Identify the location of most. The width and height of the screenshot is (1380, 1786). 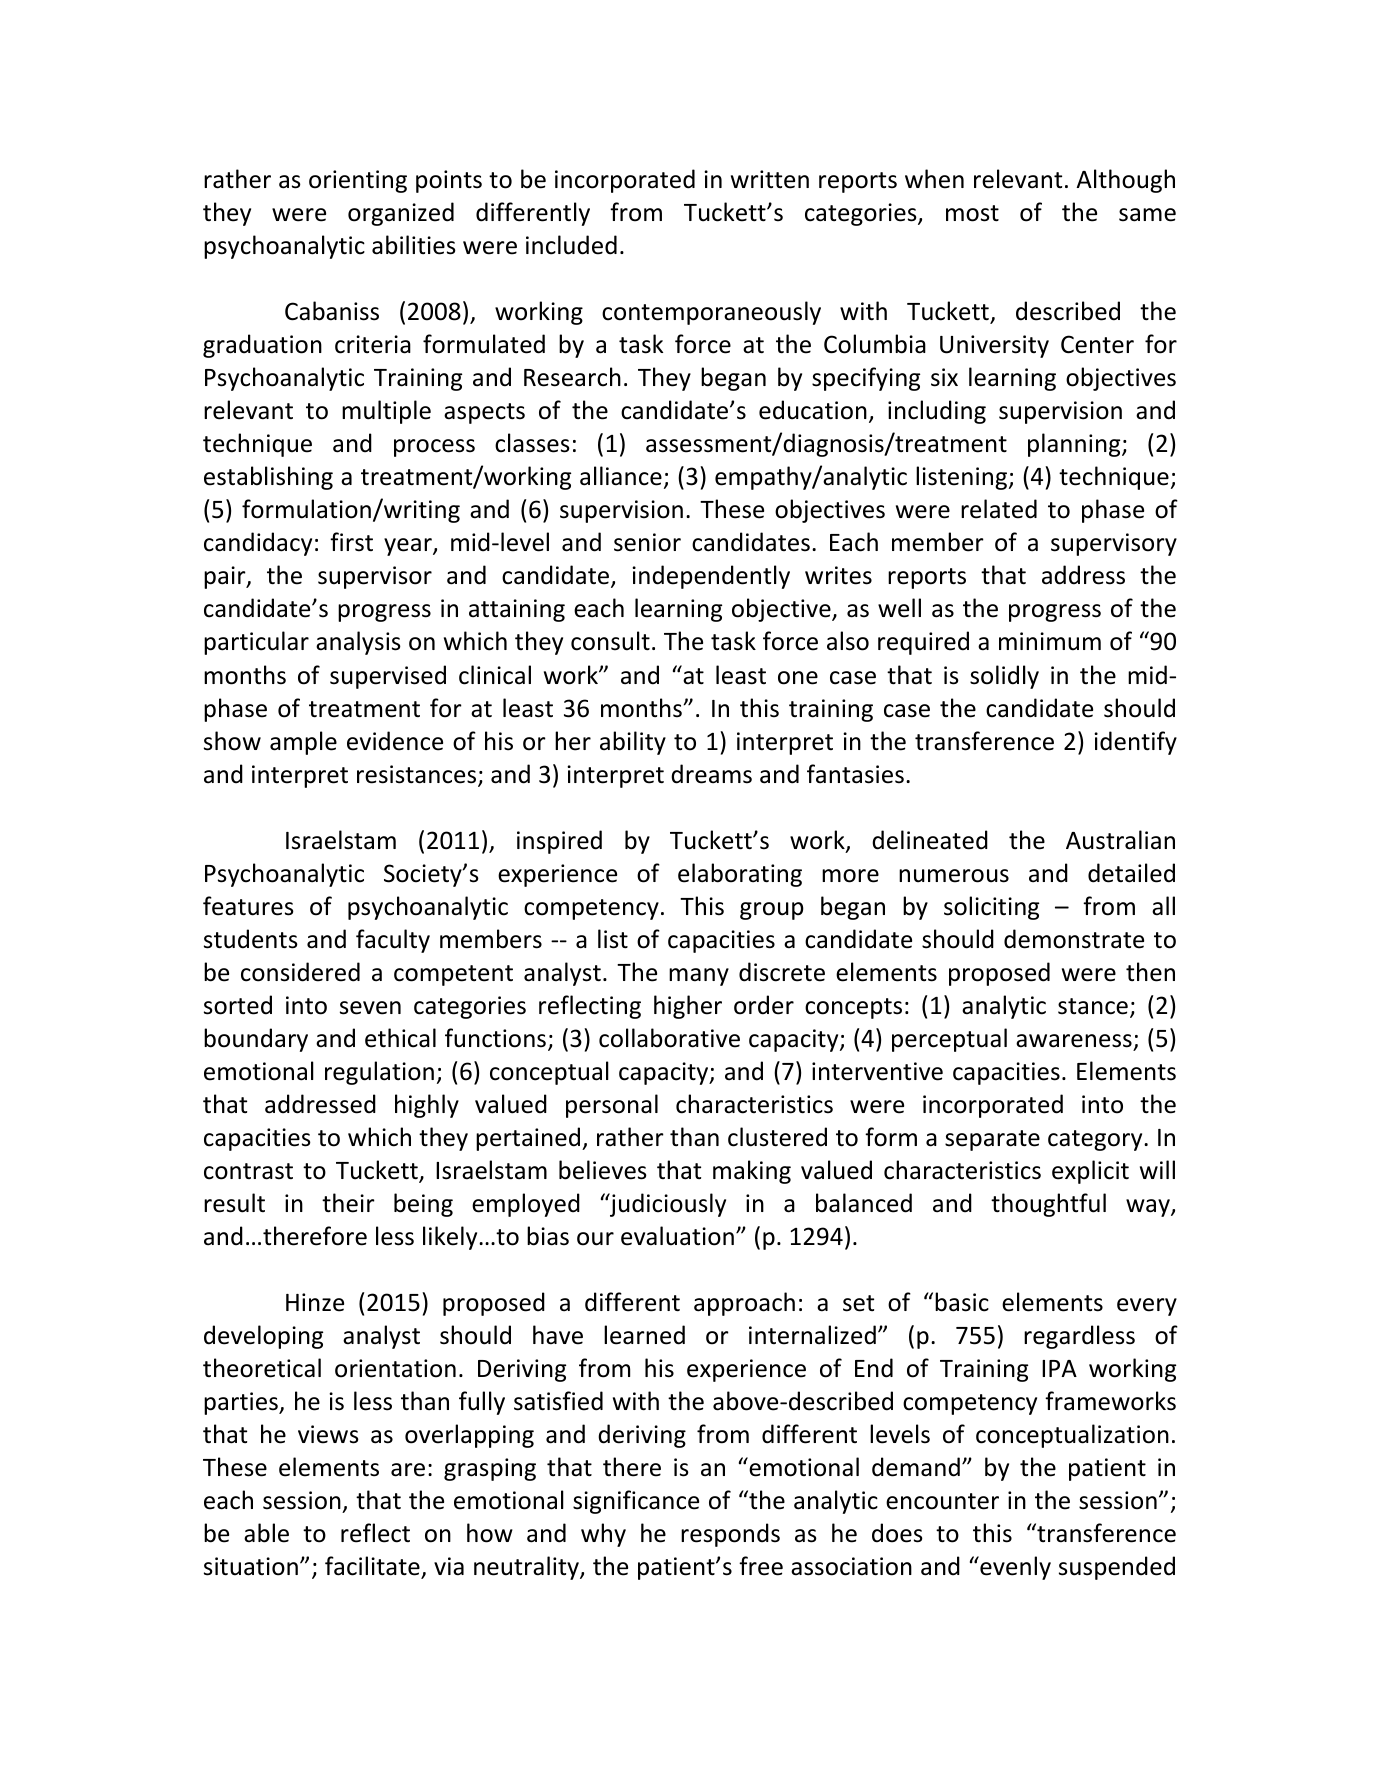
(972, 213).
